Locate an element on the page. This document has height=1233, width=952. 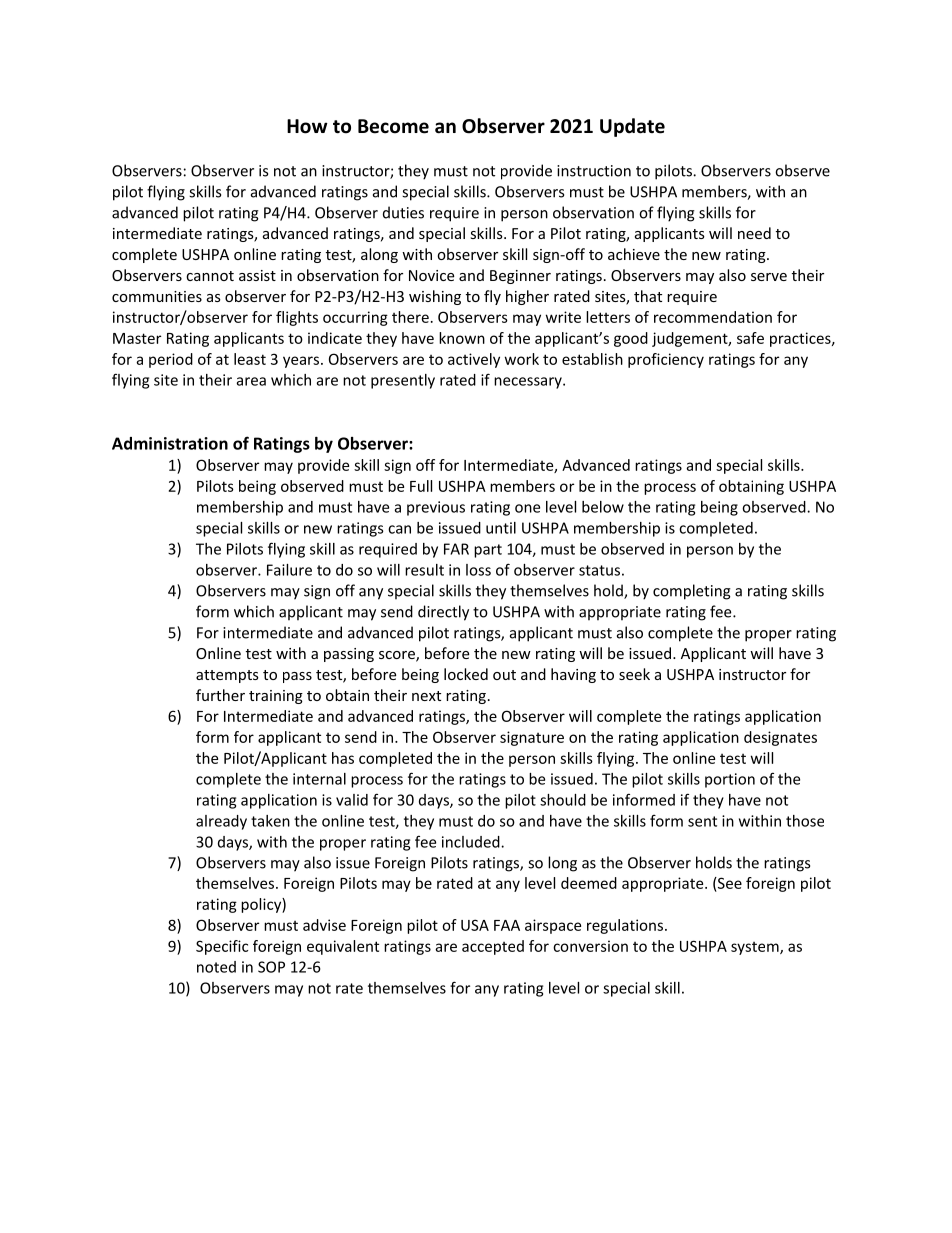
completing is located at coordinates (692, 592).
